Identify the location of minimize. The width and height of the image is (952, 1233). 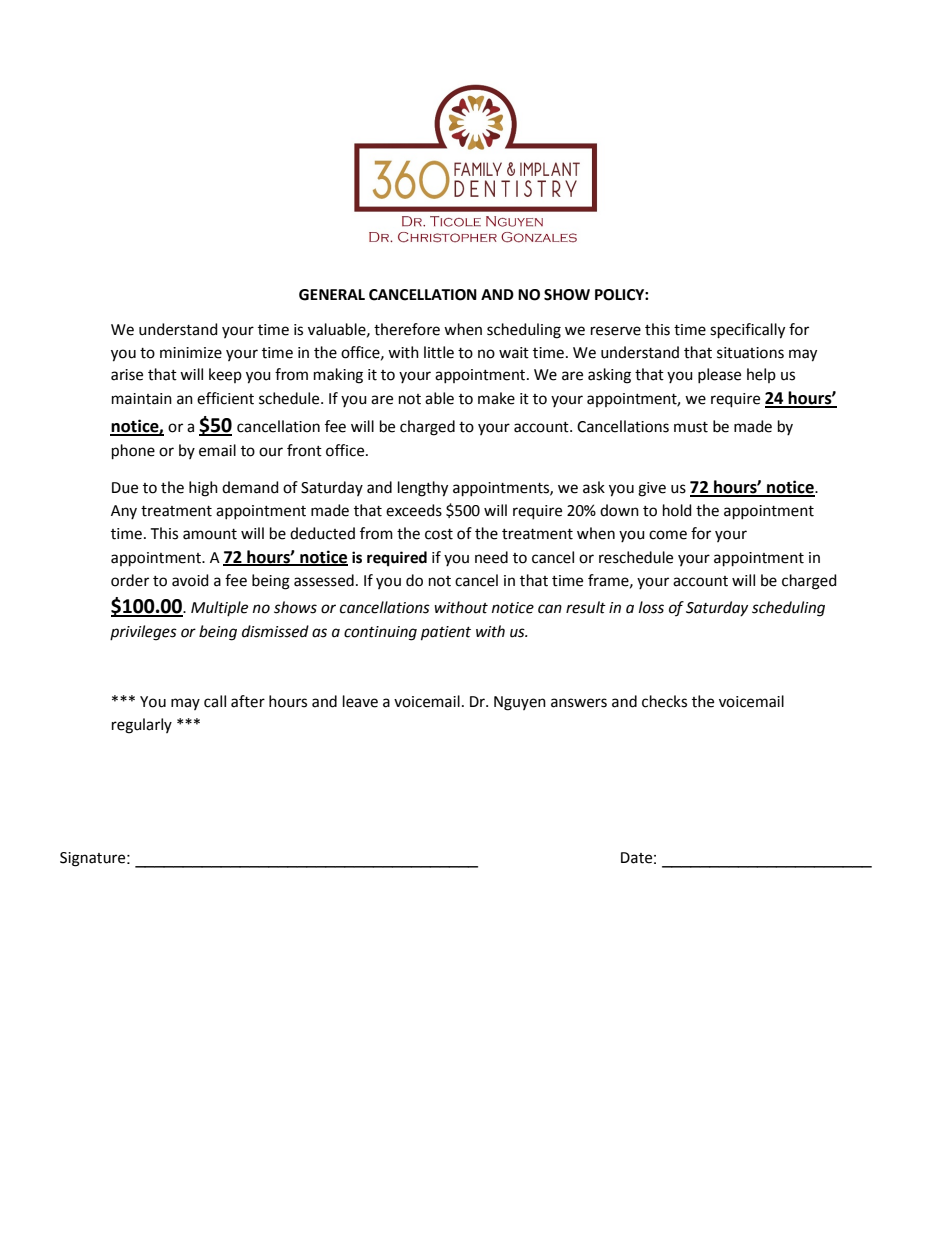
(191, 353).
